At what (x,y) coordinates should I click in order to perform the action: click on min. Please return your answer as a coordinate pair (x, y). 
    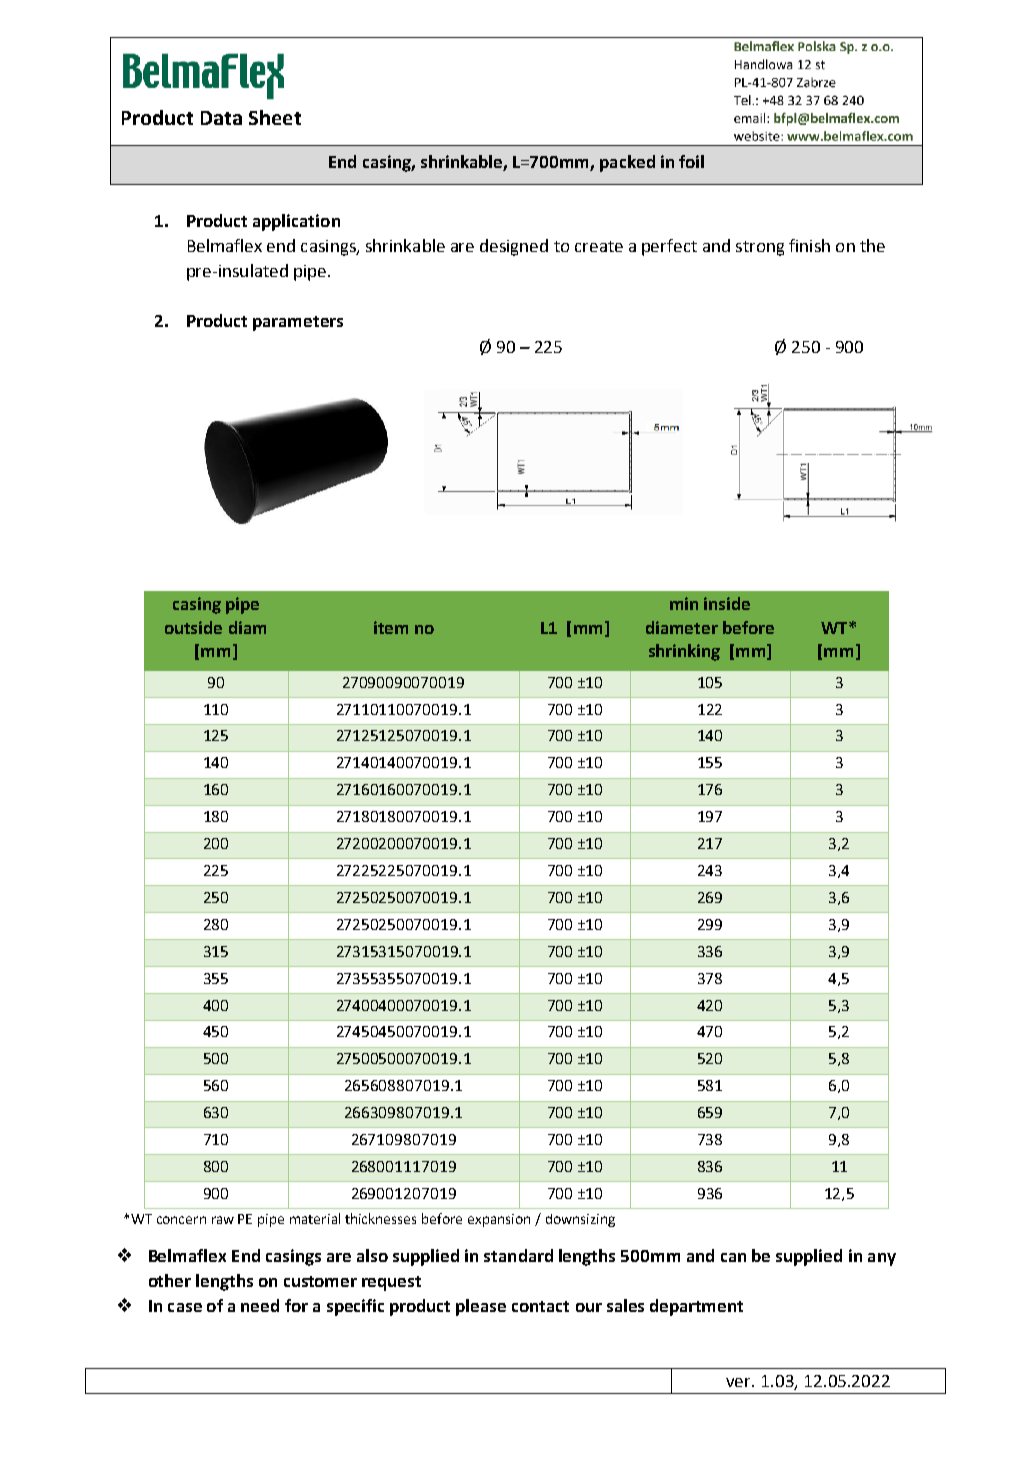
    Looking at the image, I should click on (684, 603).
